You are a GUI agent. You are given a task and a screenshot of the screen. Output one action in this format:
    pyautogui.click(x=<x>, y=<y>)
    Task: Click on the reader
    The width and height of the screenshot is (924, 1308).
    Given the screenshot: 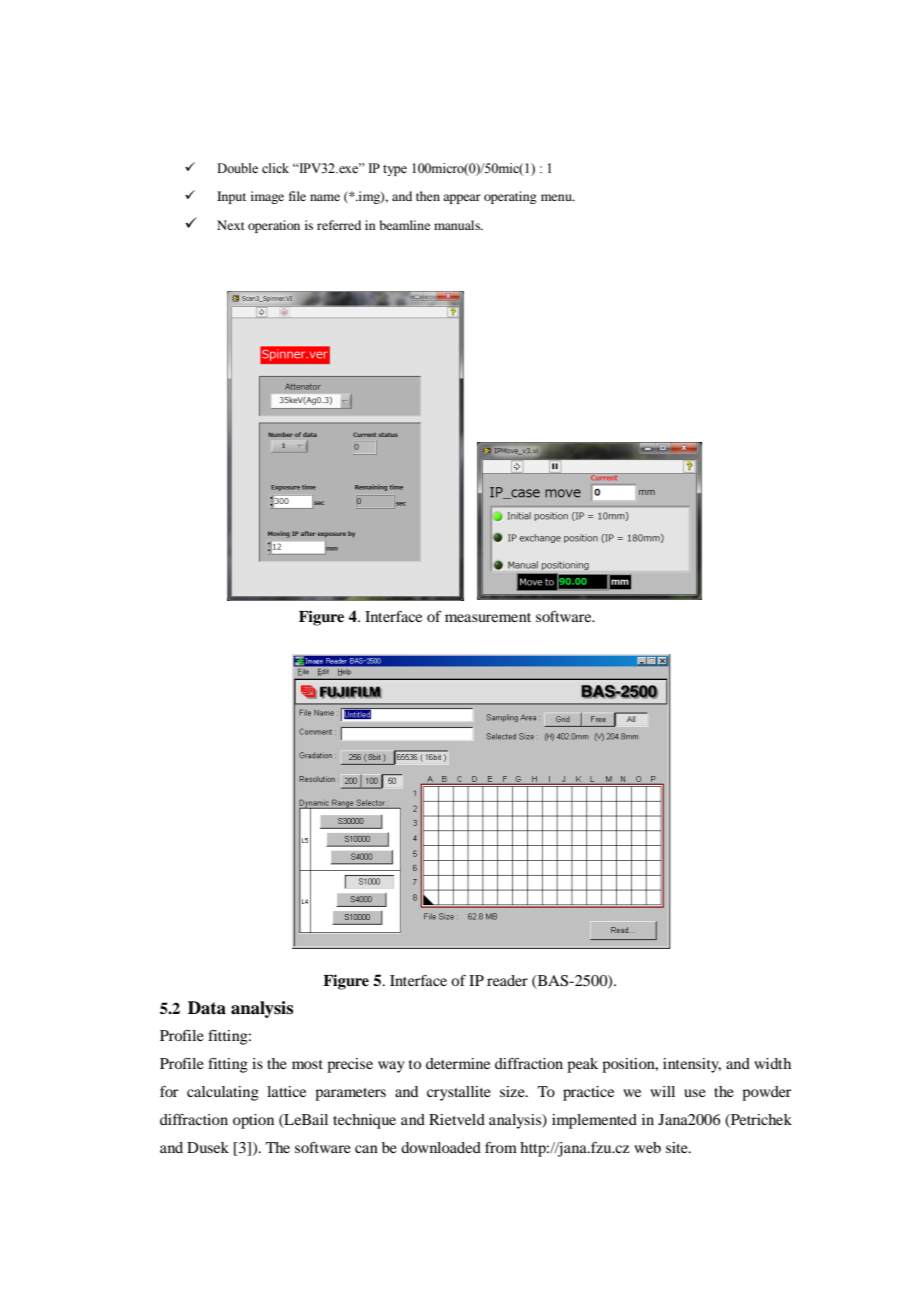 What is the action you would take?
    pyautogui.click(x=507, y=980)
